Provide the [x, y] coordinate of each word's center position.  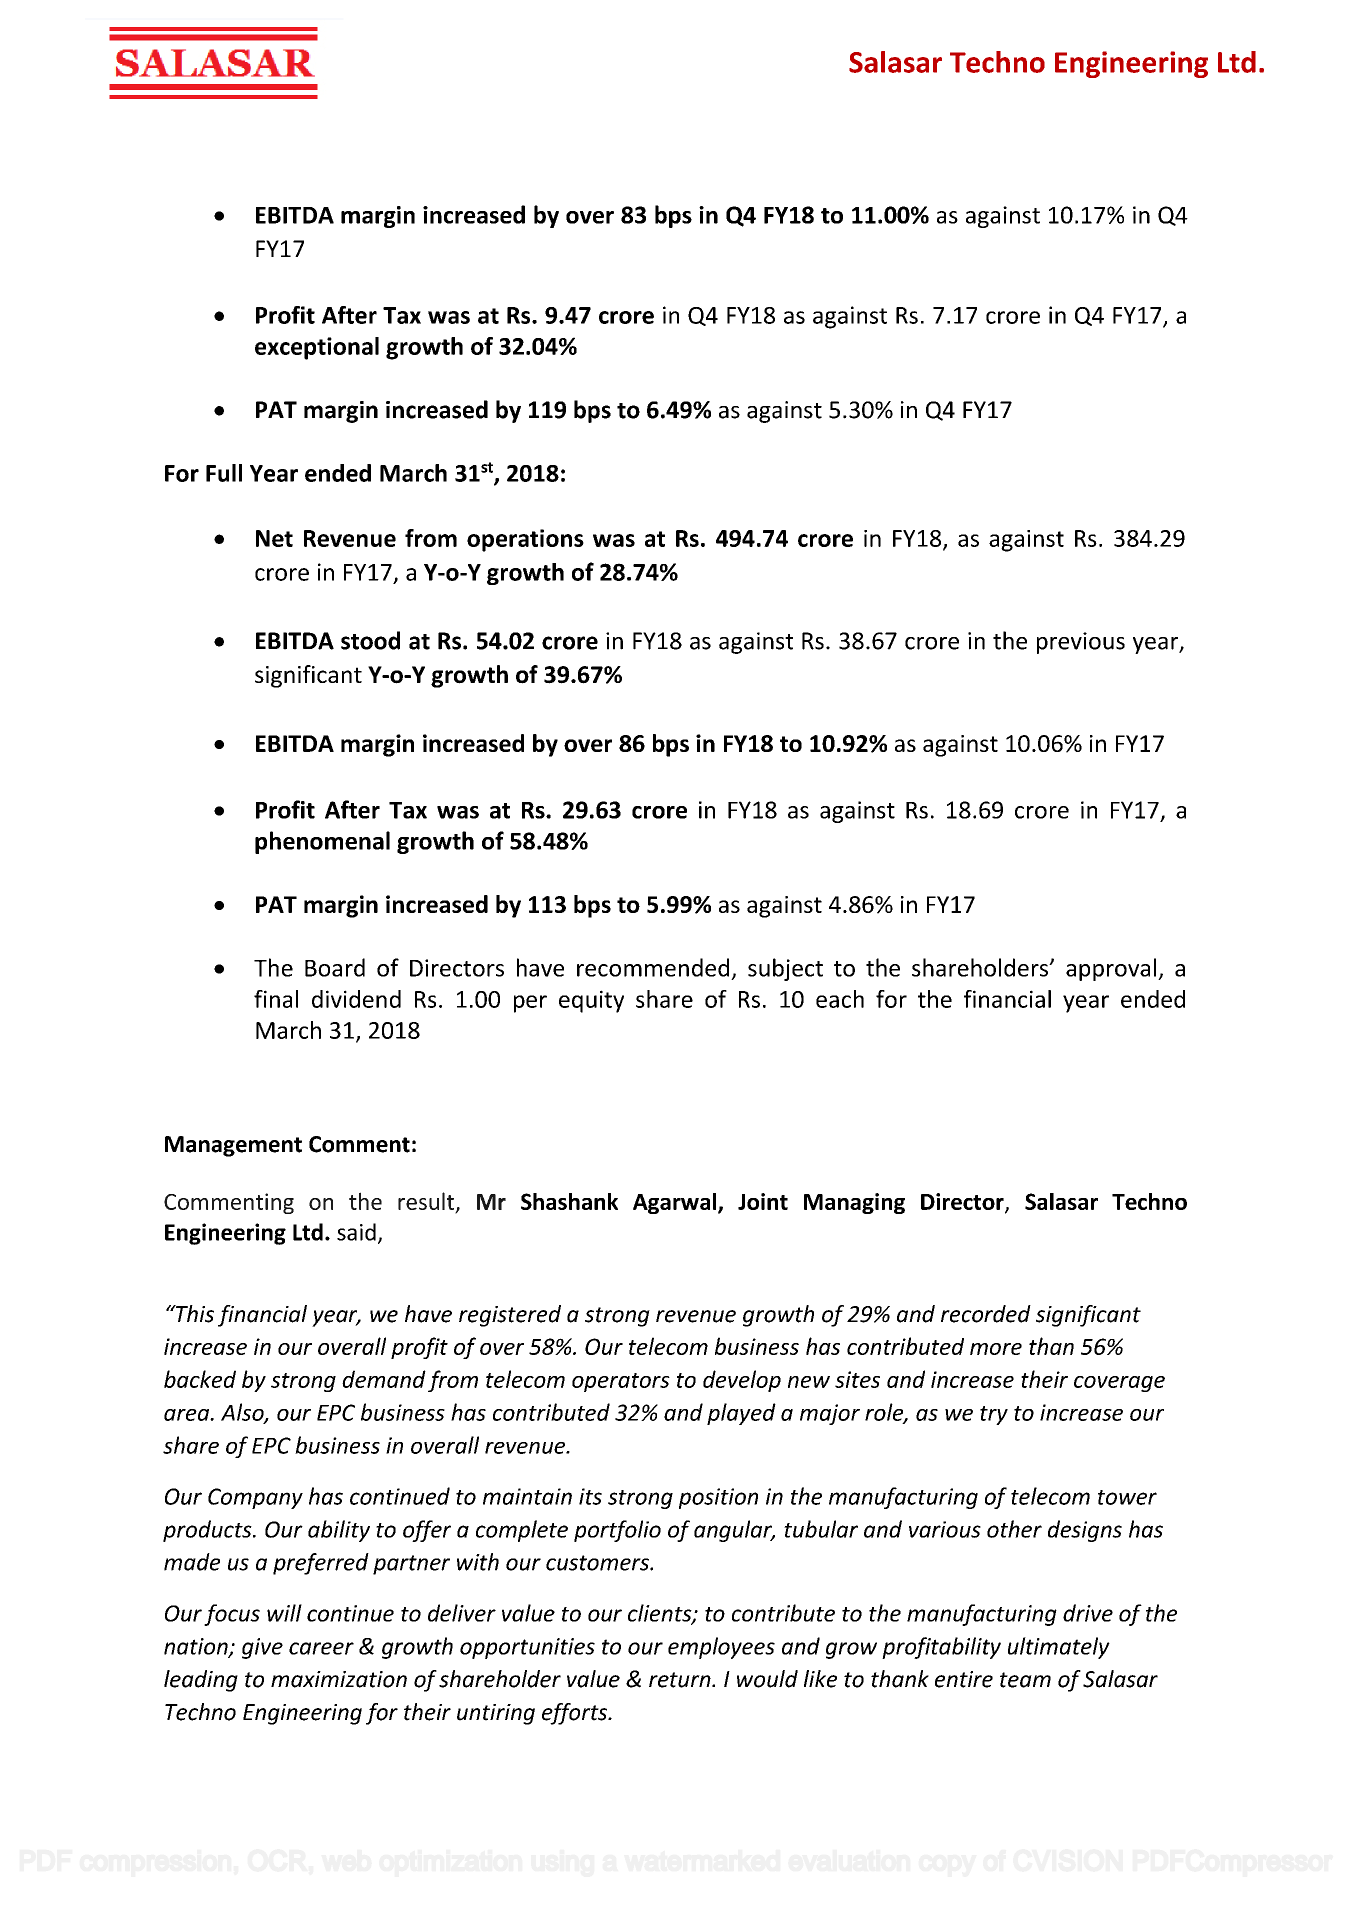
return [681, 1680]
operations [525, 540]
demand [384, 1379]
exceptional [317, 348]
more [996, 1349]
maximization [339, 1679]
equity [591, 1001]
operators [621, 1382]
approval [1112, 969]
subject [785, 969]
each [840, 999]
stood [370, 640]
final [276, 999]
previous [1081, 643]
